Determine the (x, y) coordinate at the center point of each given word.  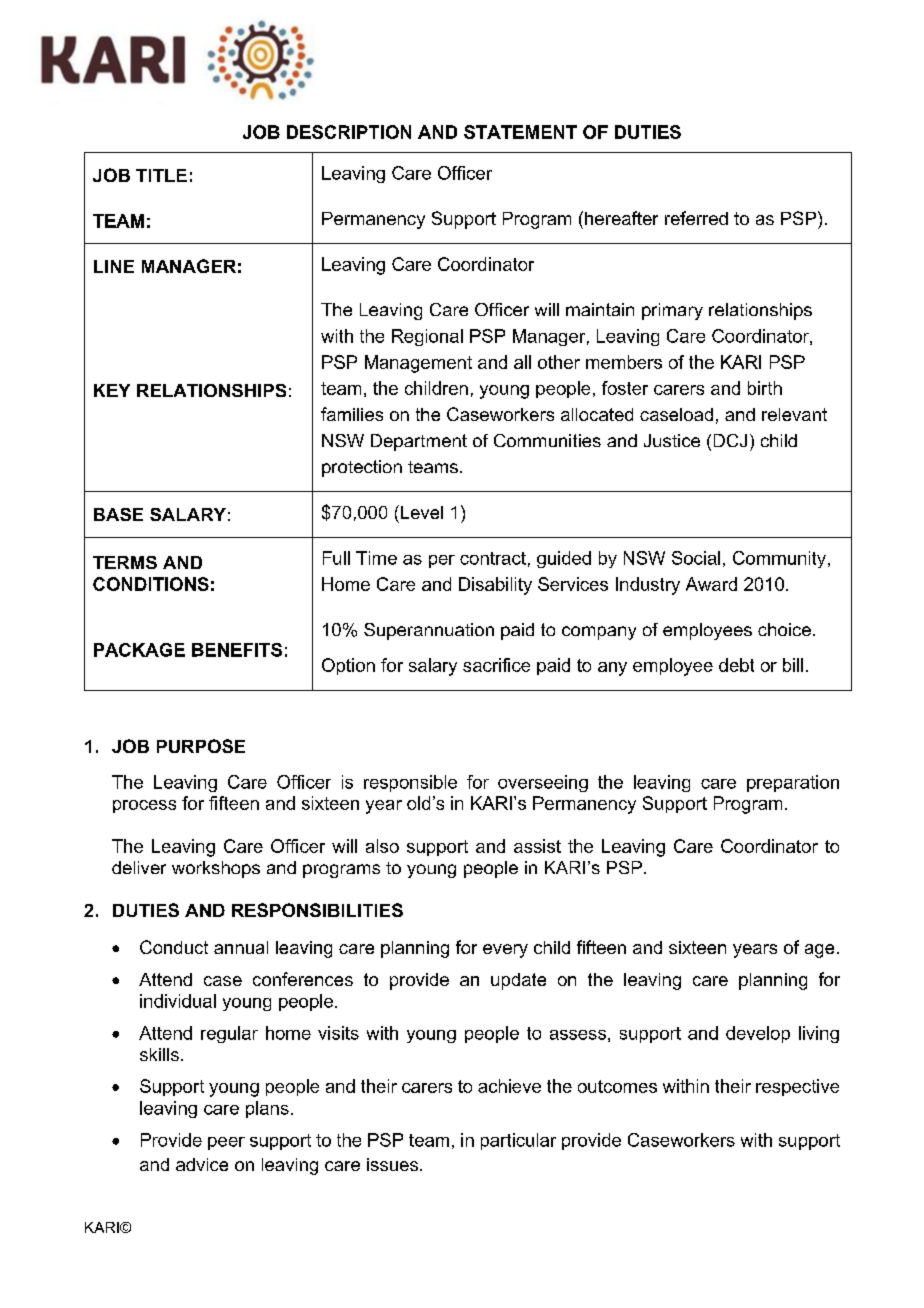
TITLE (161, 175)
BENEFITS (237, 650)
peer (226, 1143)
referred (696, 218)
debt (736, 665)
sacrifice (496, 665)
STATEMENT (520, 132)
